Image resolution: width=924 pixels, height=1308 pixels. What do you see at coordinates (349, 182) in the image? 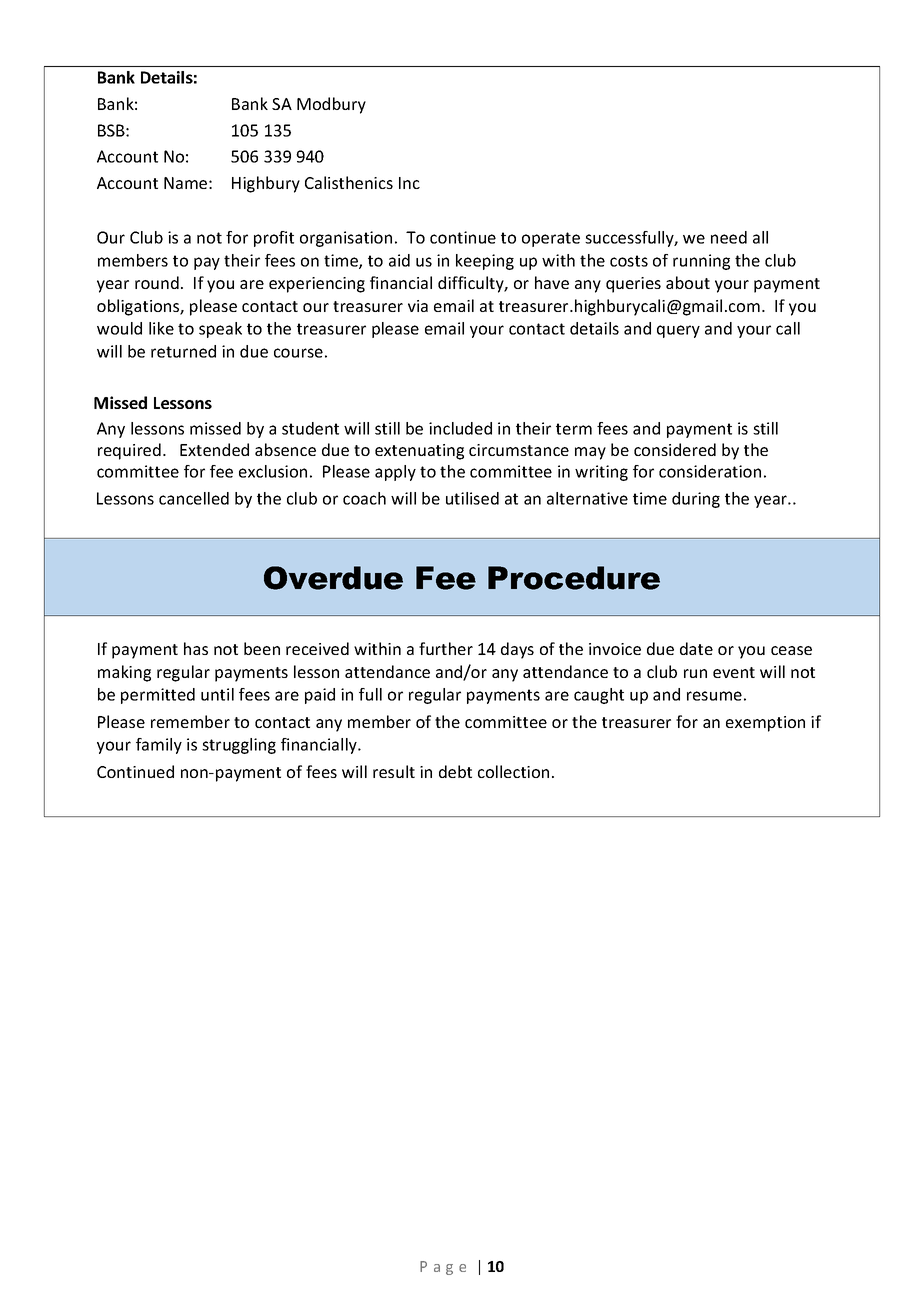
I see `Calisthenics` at bounding box center [349, 182].
